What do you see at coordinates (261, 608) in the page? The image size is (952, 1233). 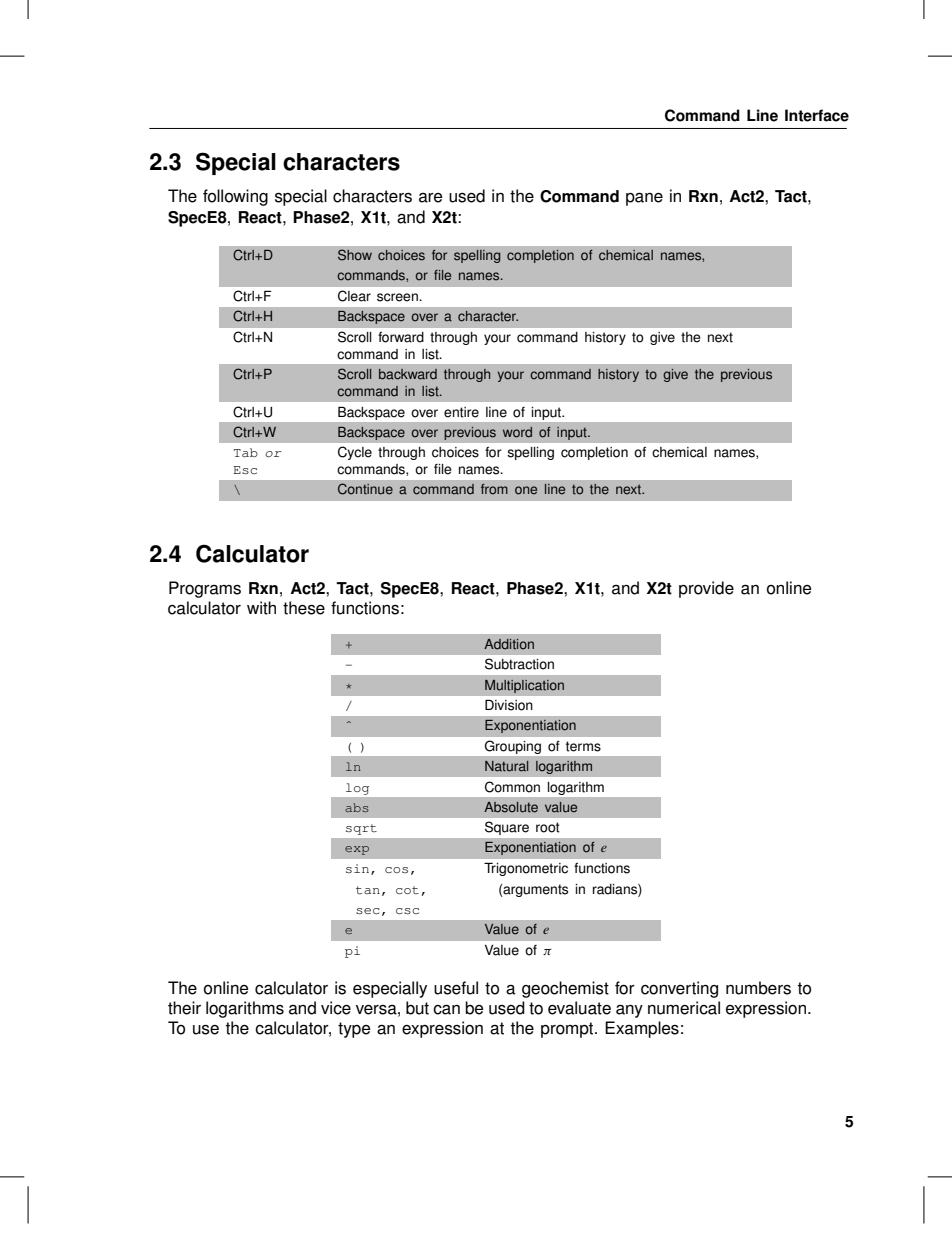 I see `with` at bounding box center [261, 608].
